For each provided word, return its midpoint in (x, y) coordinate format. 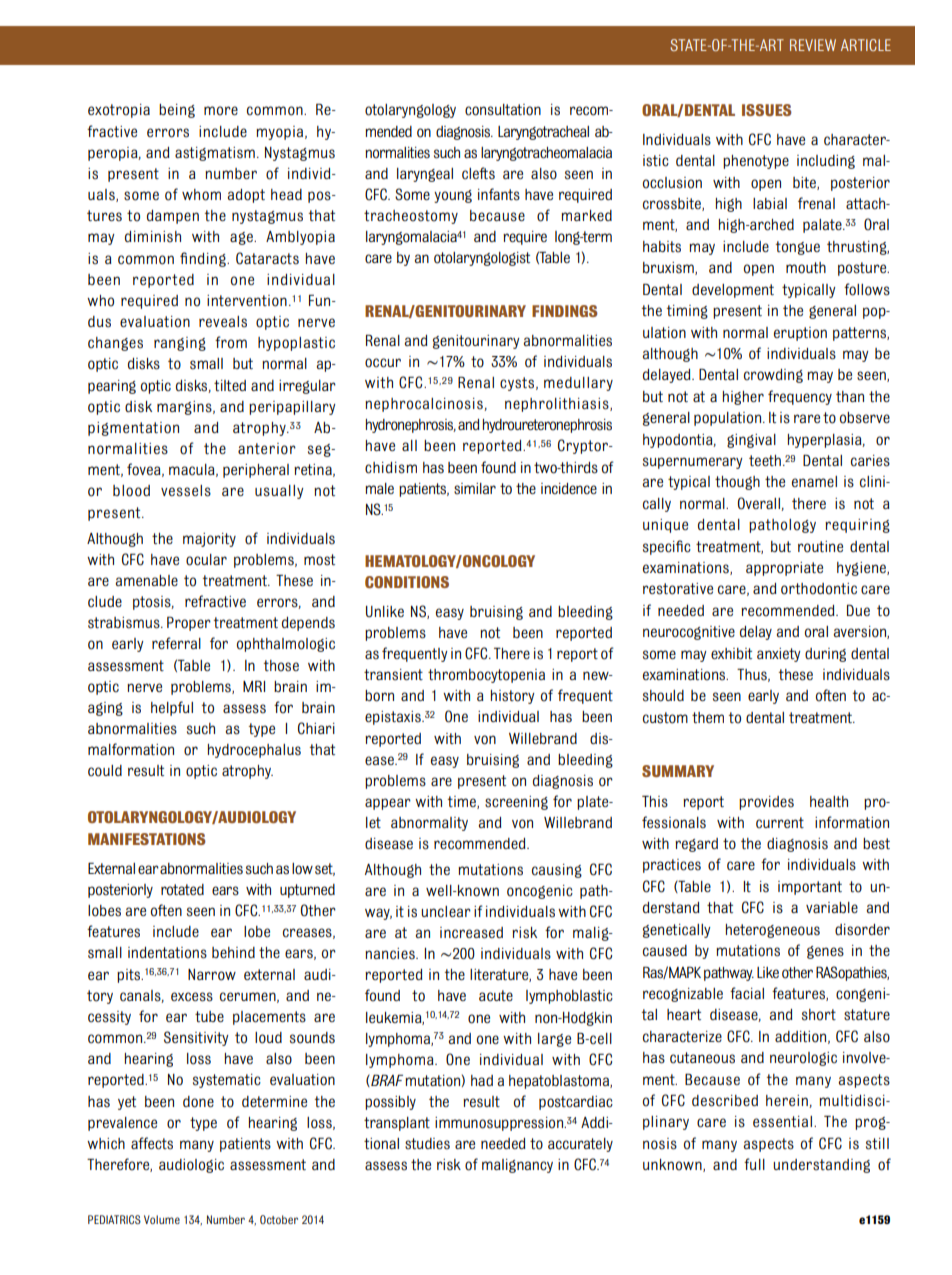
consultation (503, 110)
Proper (189, 623)
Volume (162, 1219)
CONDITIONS (407, 582)
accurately (580, 1145)
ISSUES (767, 110)
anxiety (778, 655)
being (177, 111)
